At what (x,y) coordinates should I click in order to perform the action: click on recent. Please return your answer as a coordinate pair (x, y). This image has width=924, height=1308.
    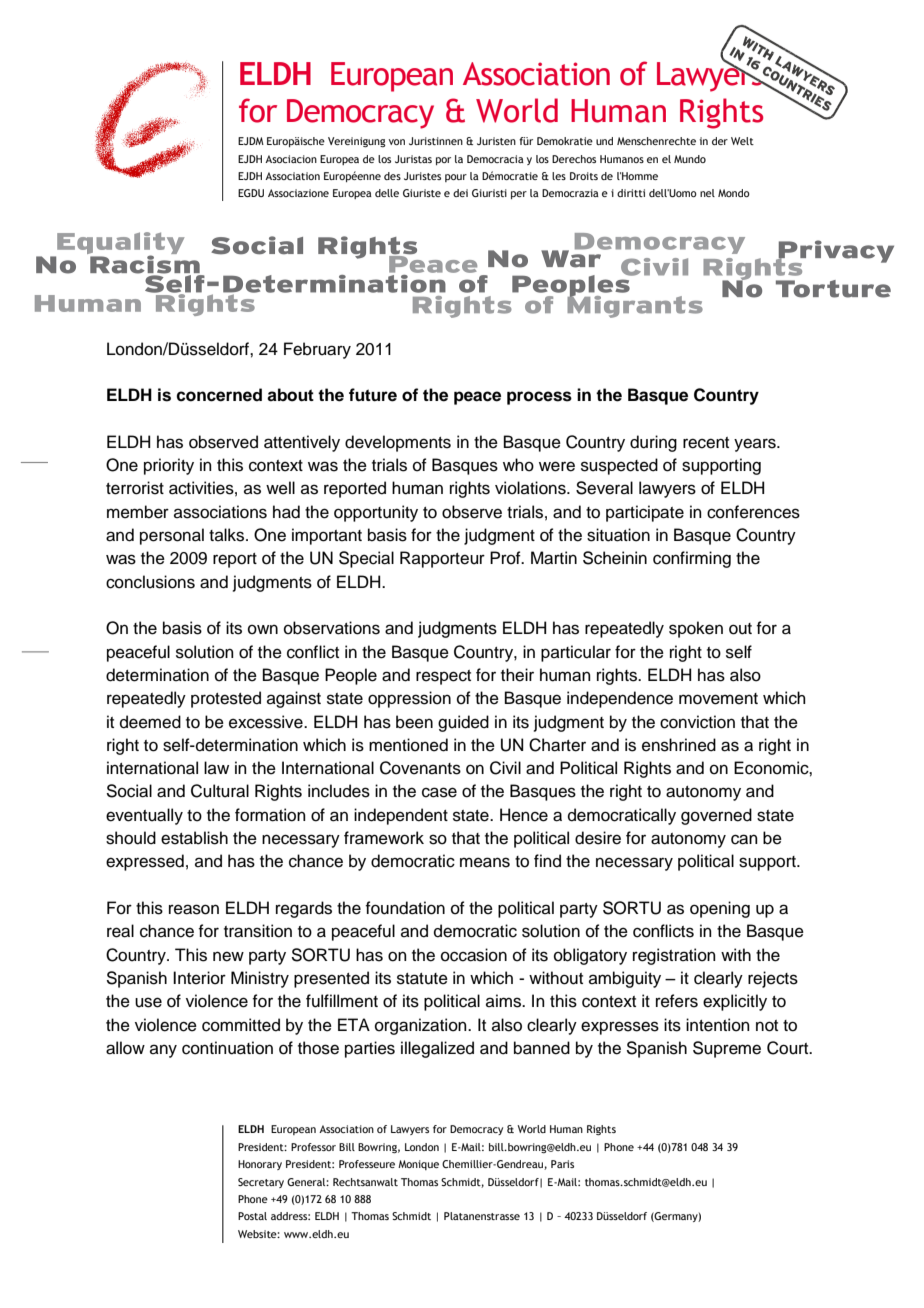
    Looking at the image, I should click on (706, 443).
